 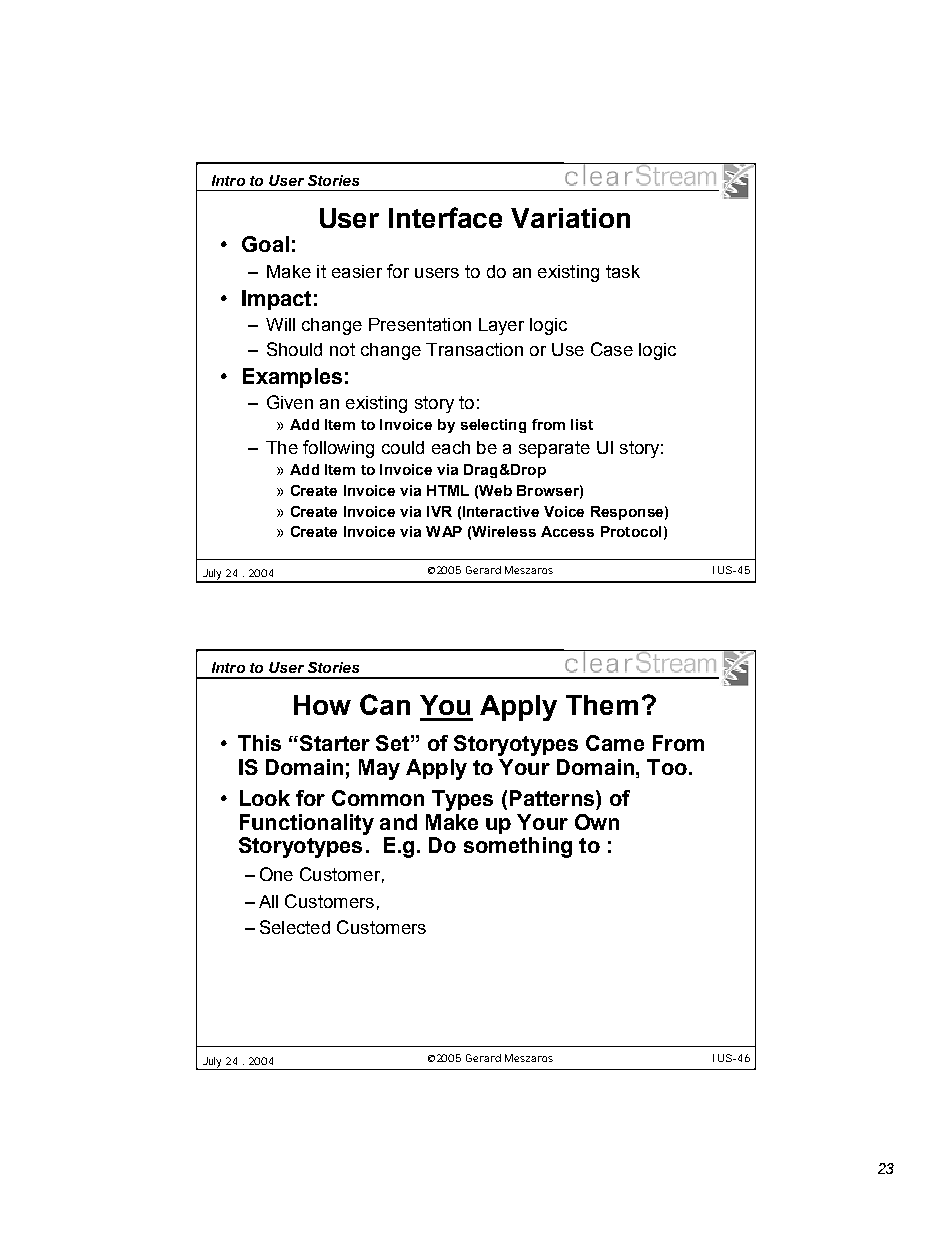 I want to click on Transaction, so click(x=474, y=349).
